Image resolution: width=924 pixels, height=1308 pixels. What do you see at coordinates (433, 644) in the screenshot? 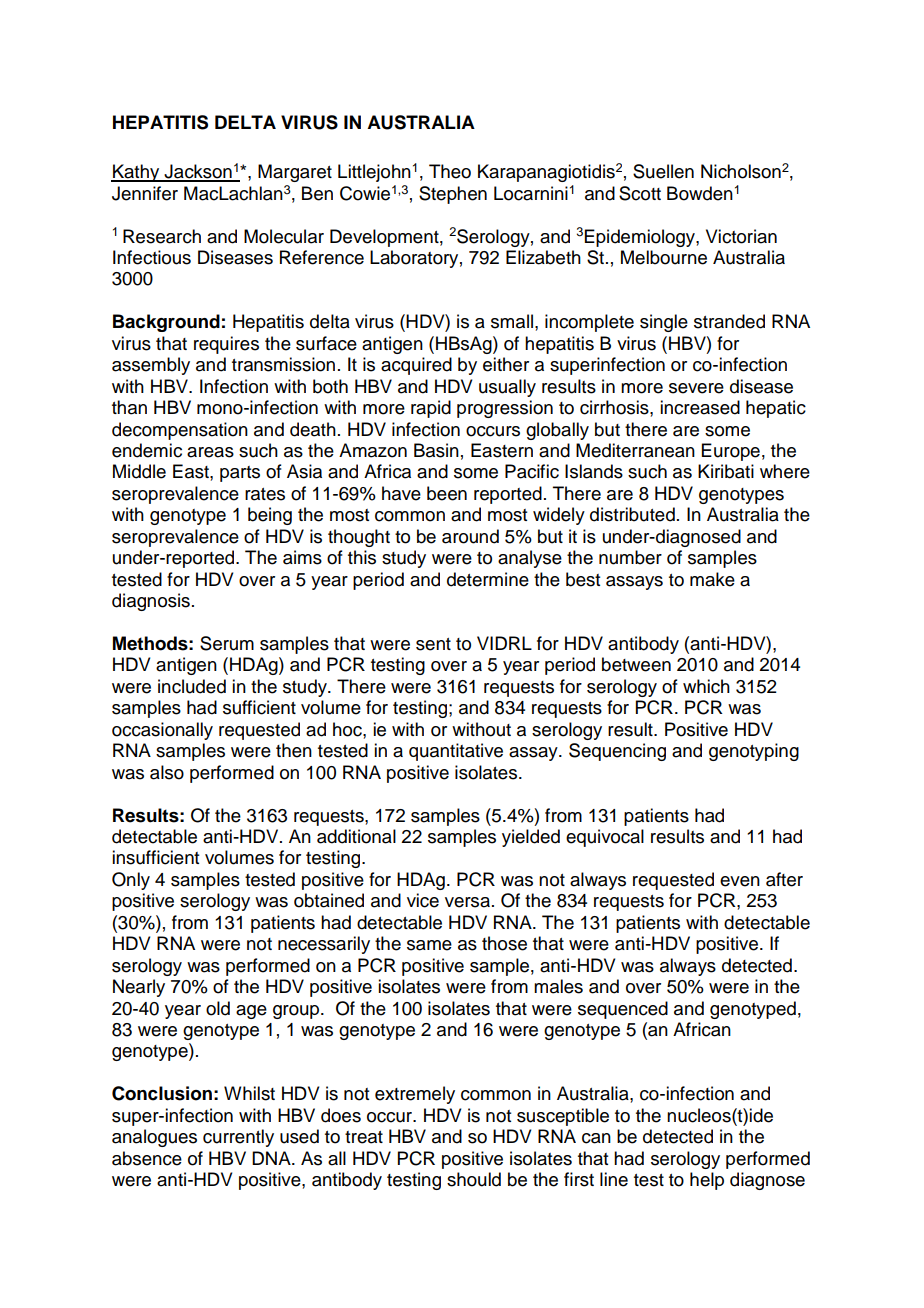
I see `sent` at bounding box center [433, 644].
